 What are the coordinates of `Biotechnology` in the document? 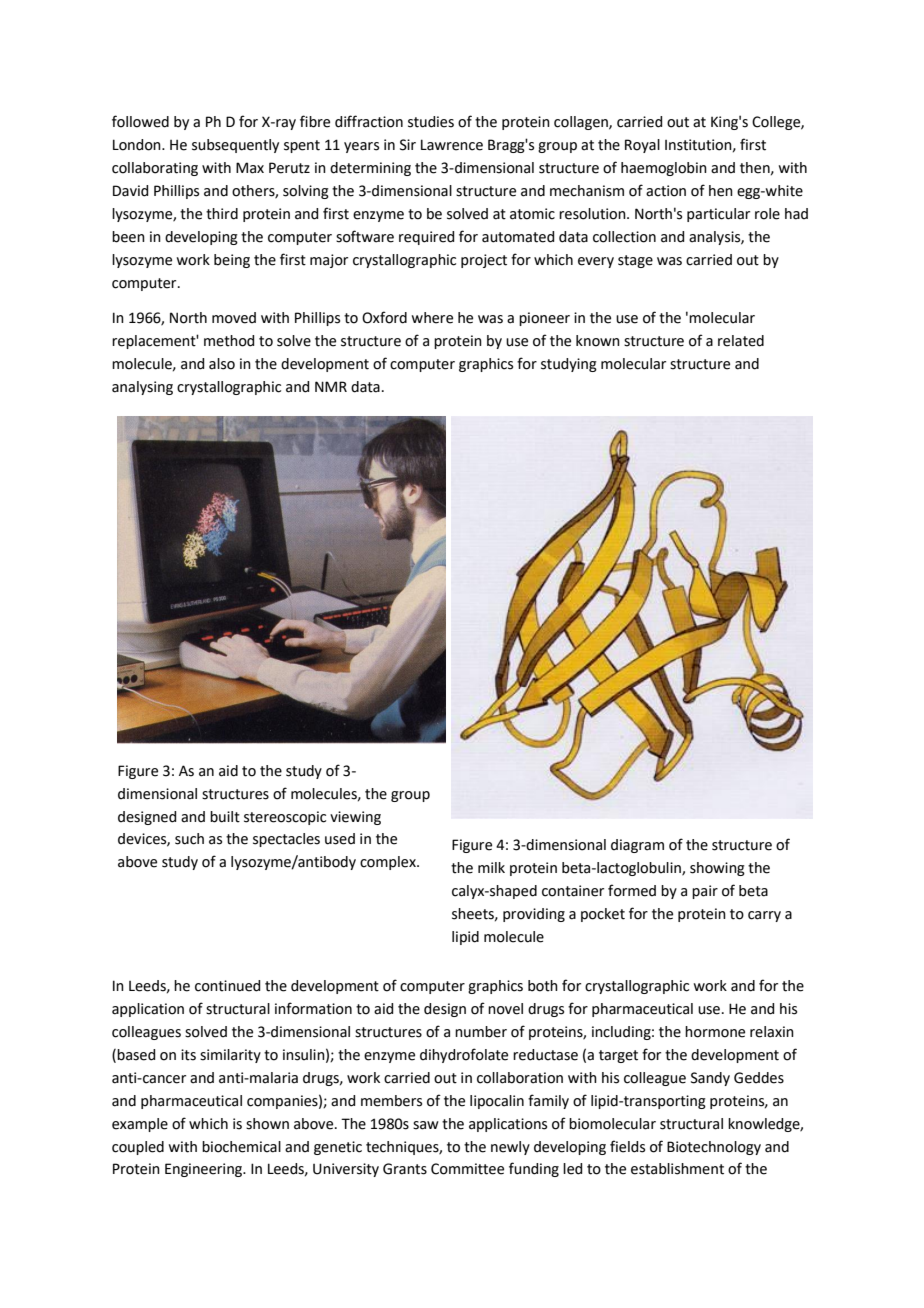 It's located at (714, 1148).
